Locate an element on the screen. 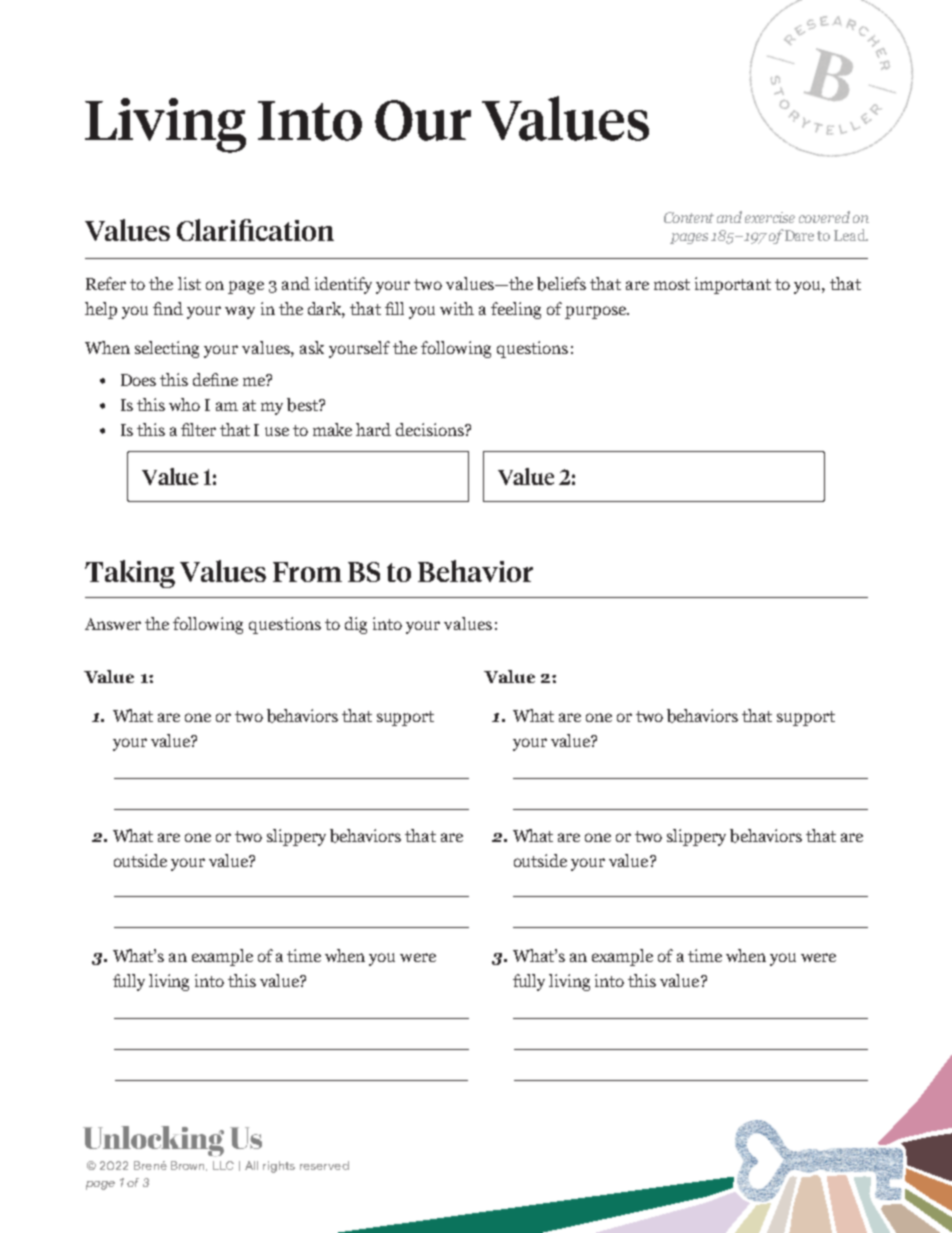 The height and width of the screenshot is (1233, 952). filter is located at coordinates (198, 429).
